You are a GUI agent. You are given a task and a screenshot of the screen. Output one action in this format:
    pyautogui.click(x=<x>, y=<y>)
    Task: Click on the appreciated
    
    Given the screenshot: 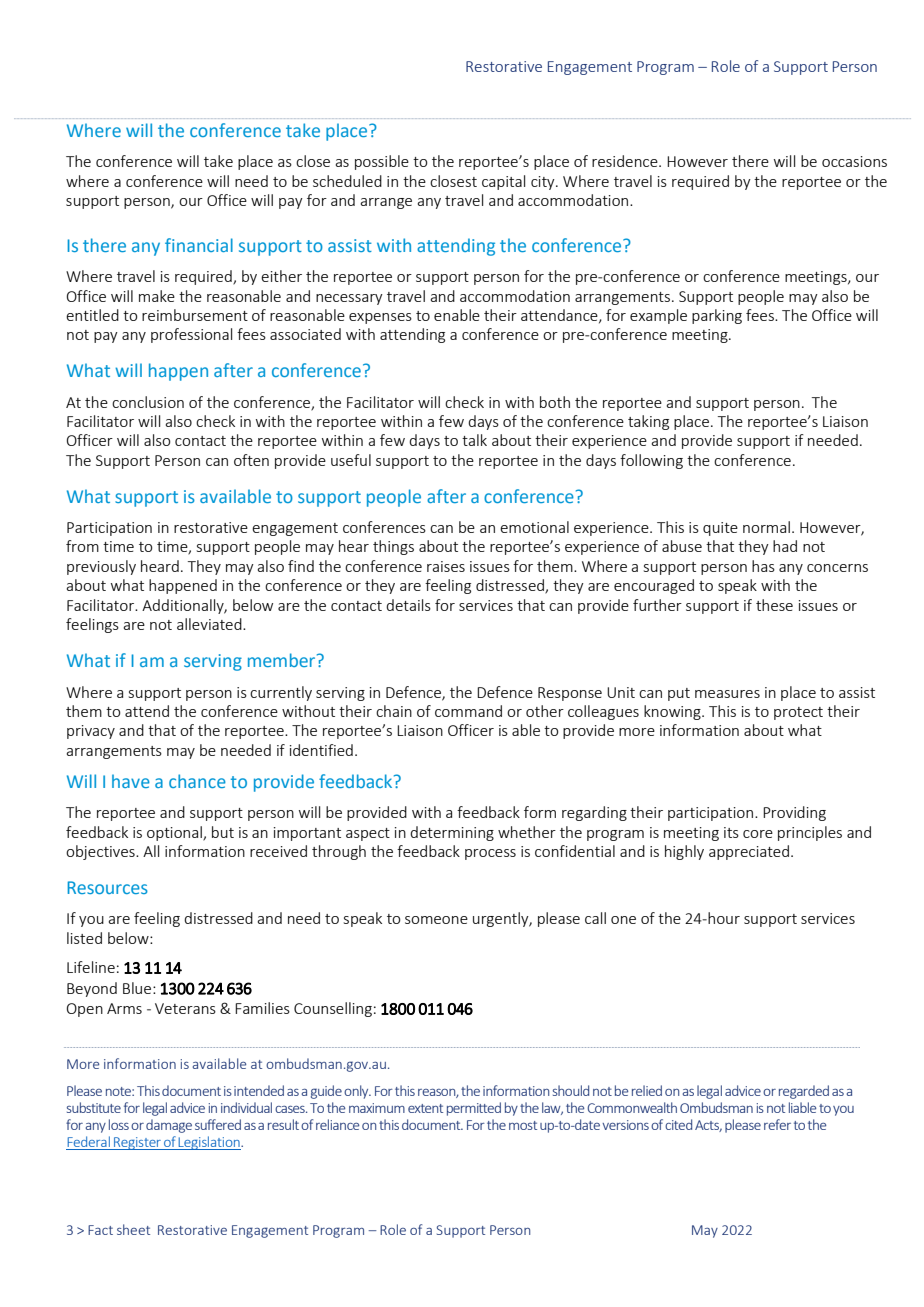 What is the action you would take?
    pyautogui.click(x=749, y=852)
